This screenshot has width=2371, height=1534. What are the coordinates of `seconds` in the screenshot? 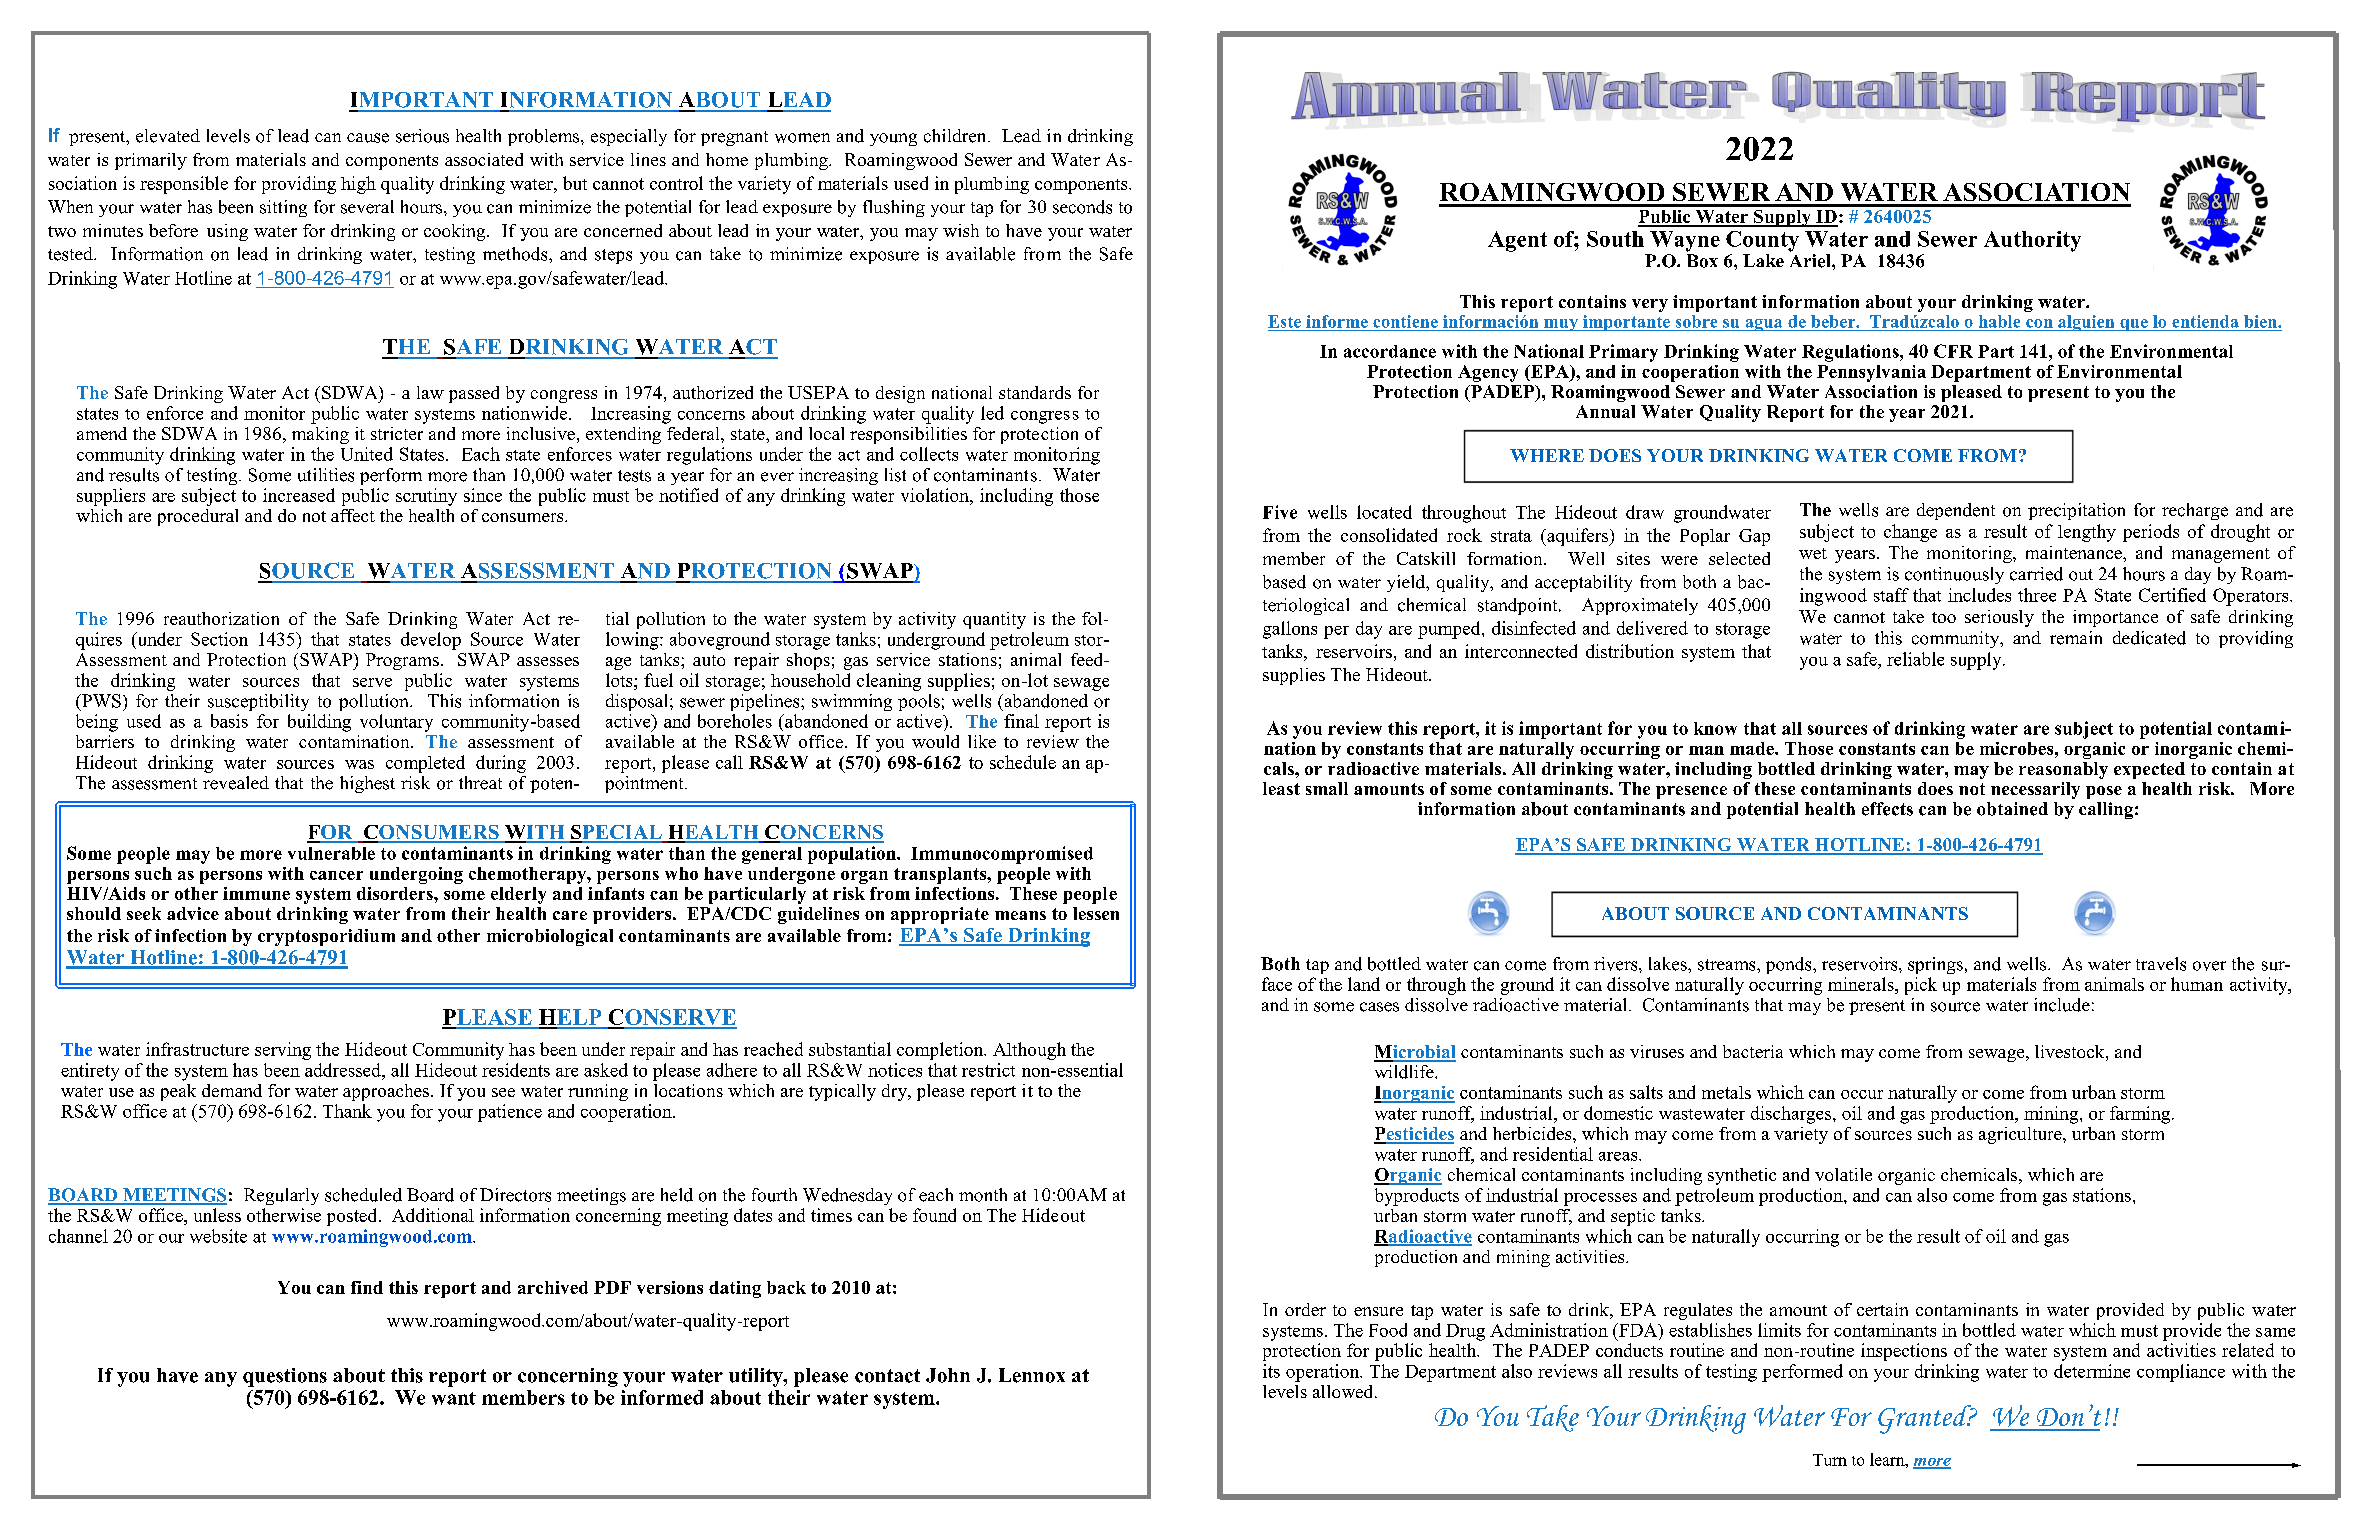 It's located at (1082, 207).
